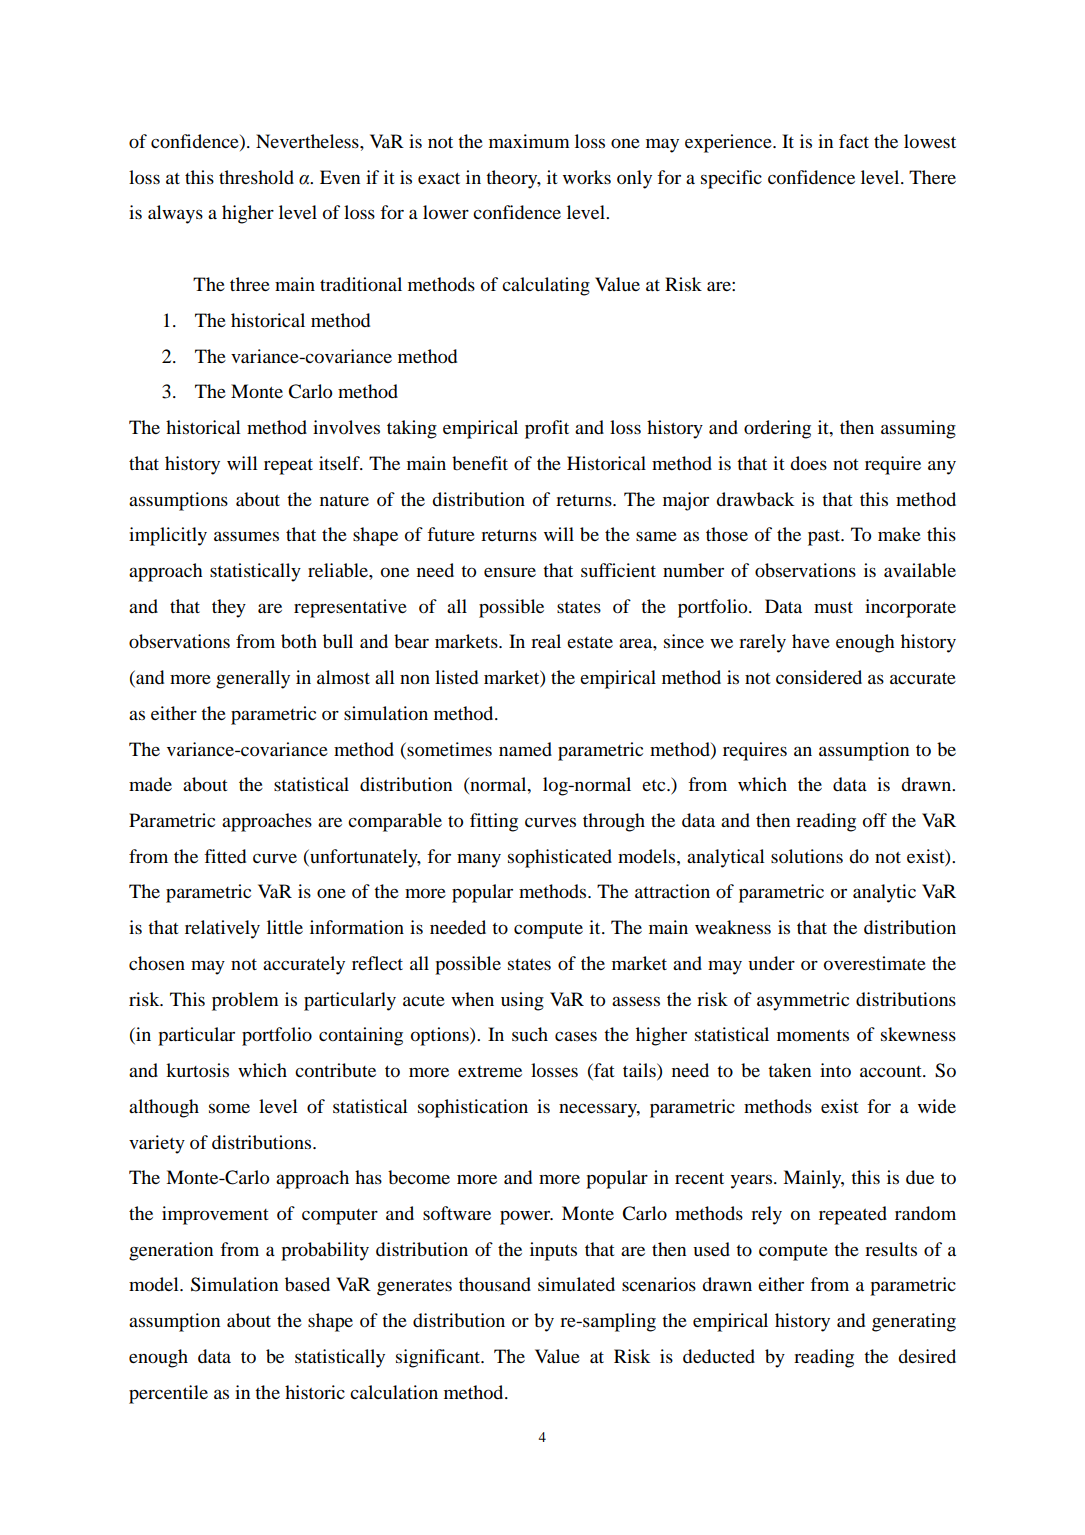  I want to click on off, so click(875, 820).
